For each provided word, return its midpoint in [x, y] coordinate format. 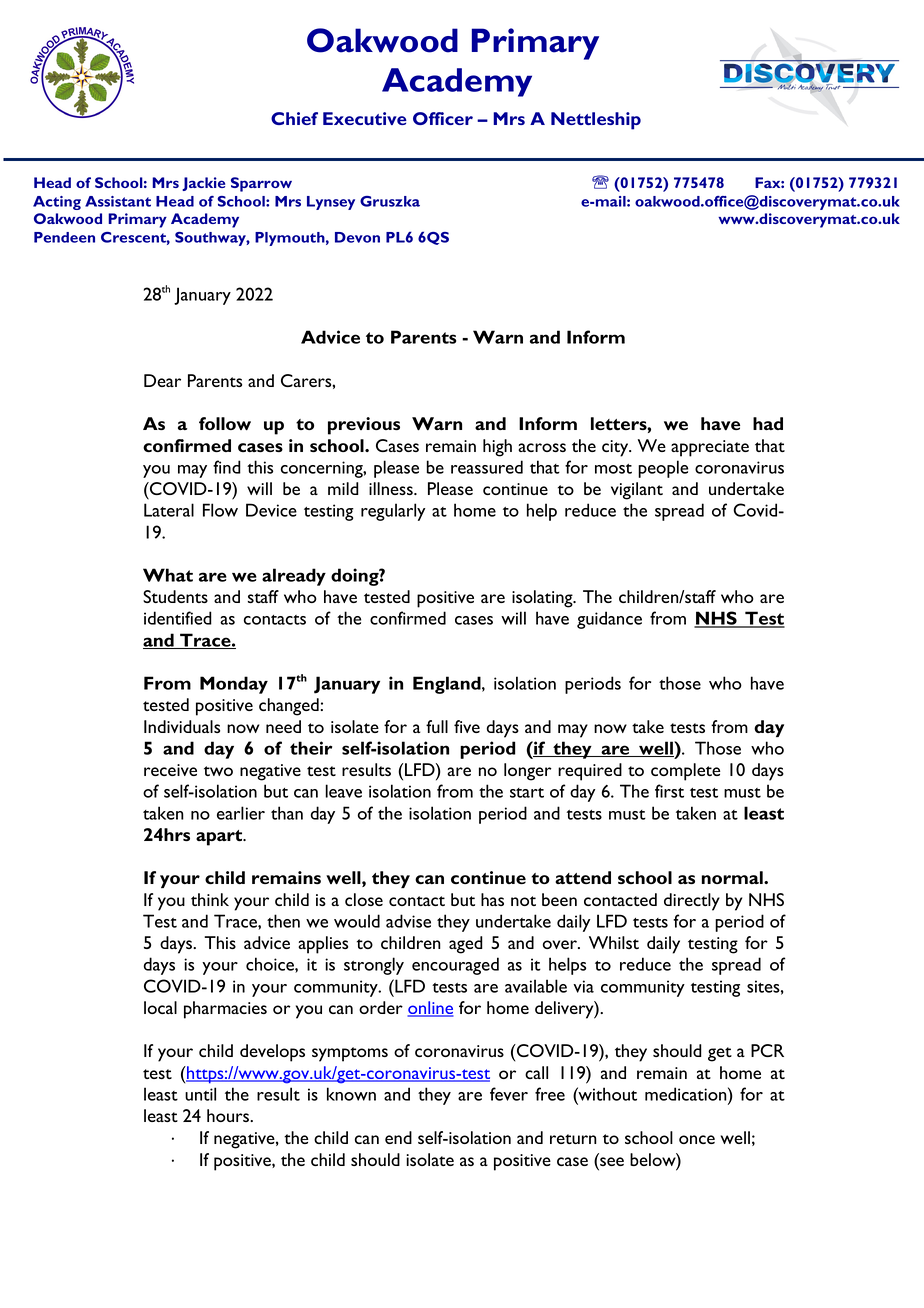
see [611, 1163]
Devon [357, 237]
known [351, 1094]
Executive [365, 118]
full [437, 726]
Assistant [118, 201]
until [200, 1094]
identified [178, 618]
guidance [609, 620]
